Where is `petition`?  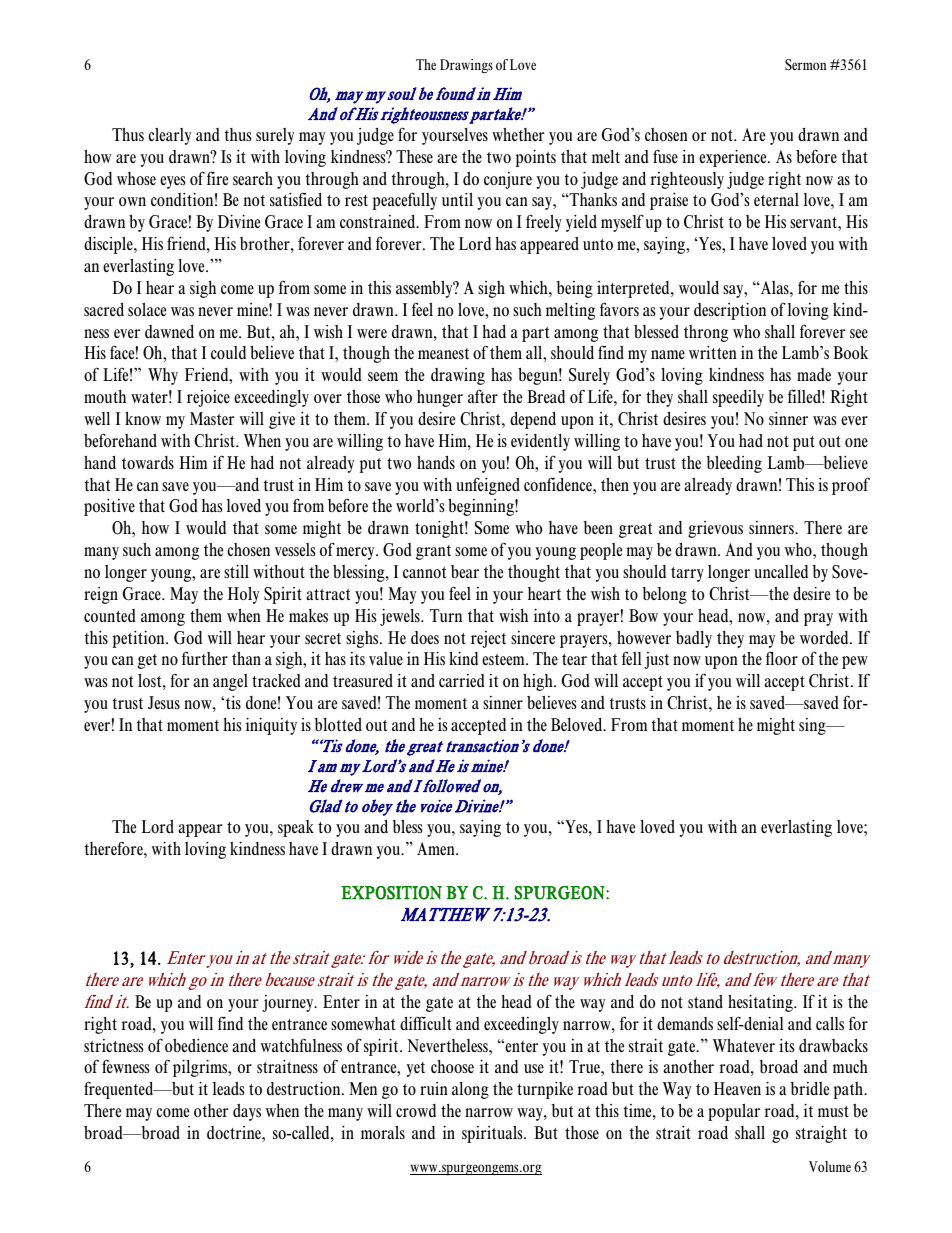
petition is located at coordinates (140, 639).
